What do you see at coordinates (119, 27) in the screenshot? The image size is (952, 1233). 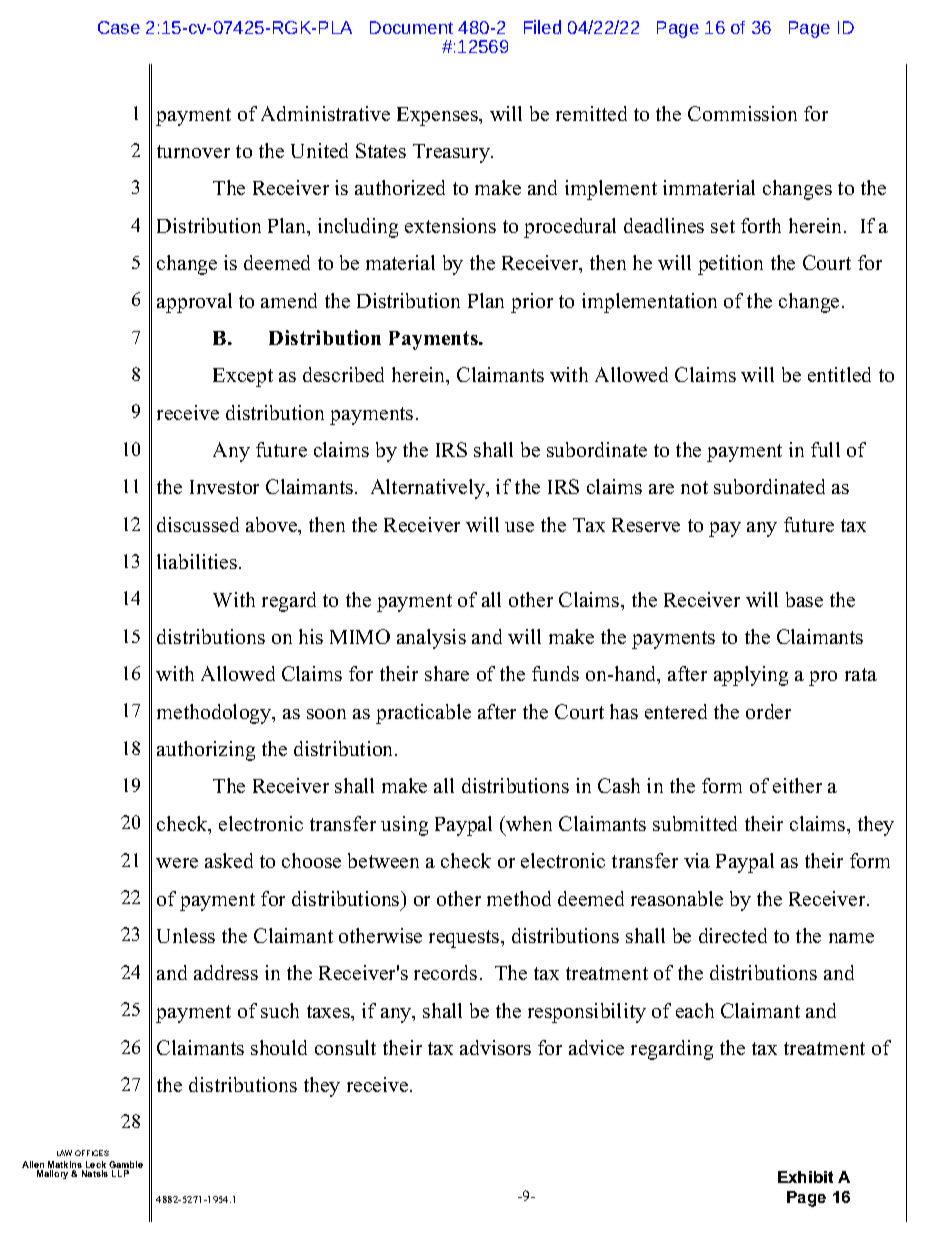 I see `Case` at bounding box center [119, 27].
